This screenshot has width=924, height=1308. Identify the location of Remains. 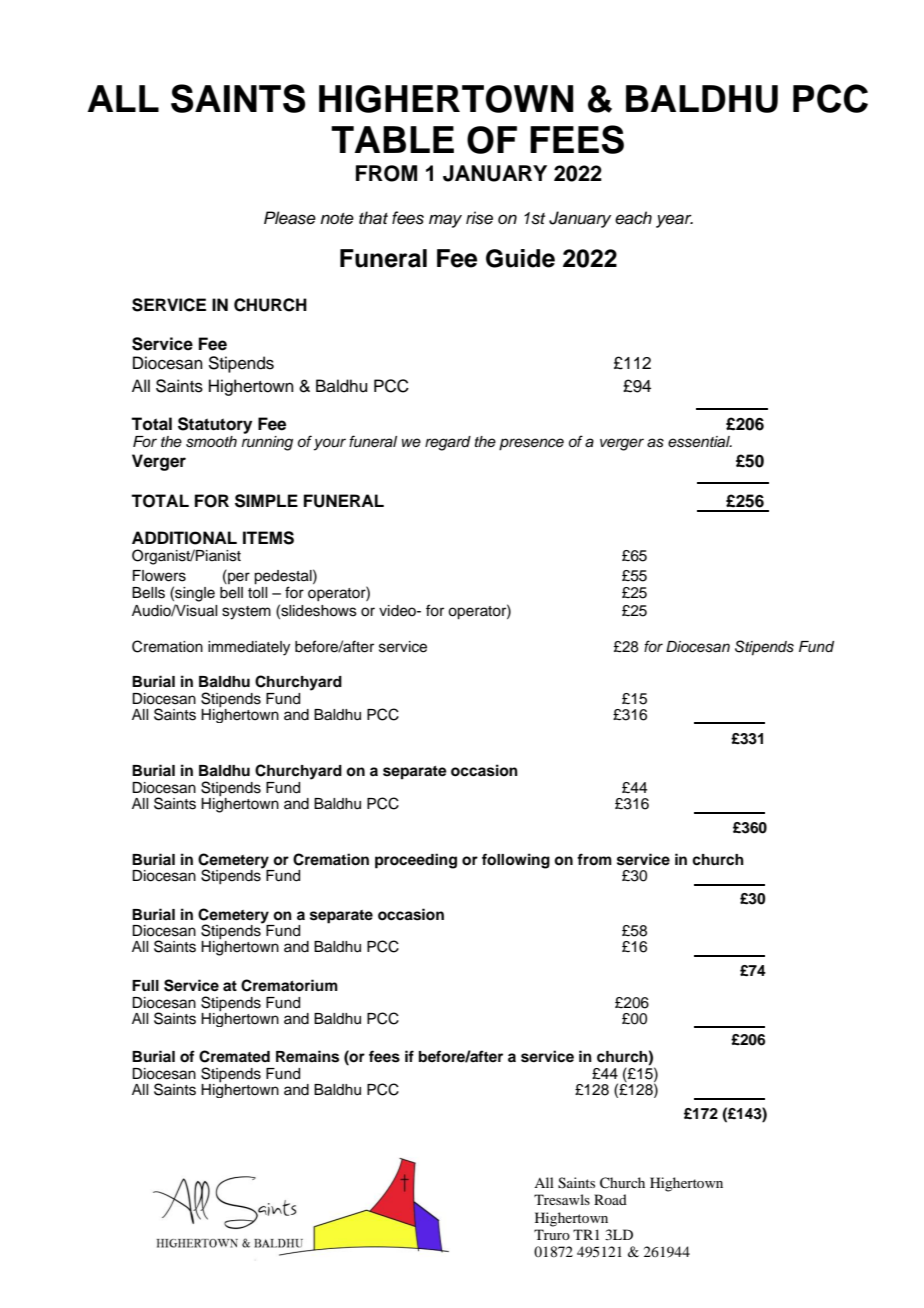
(307, 1056).
